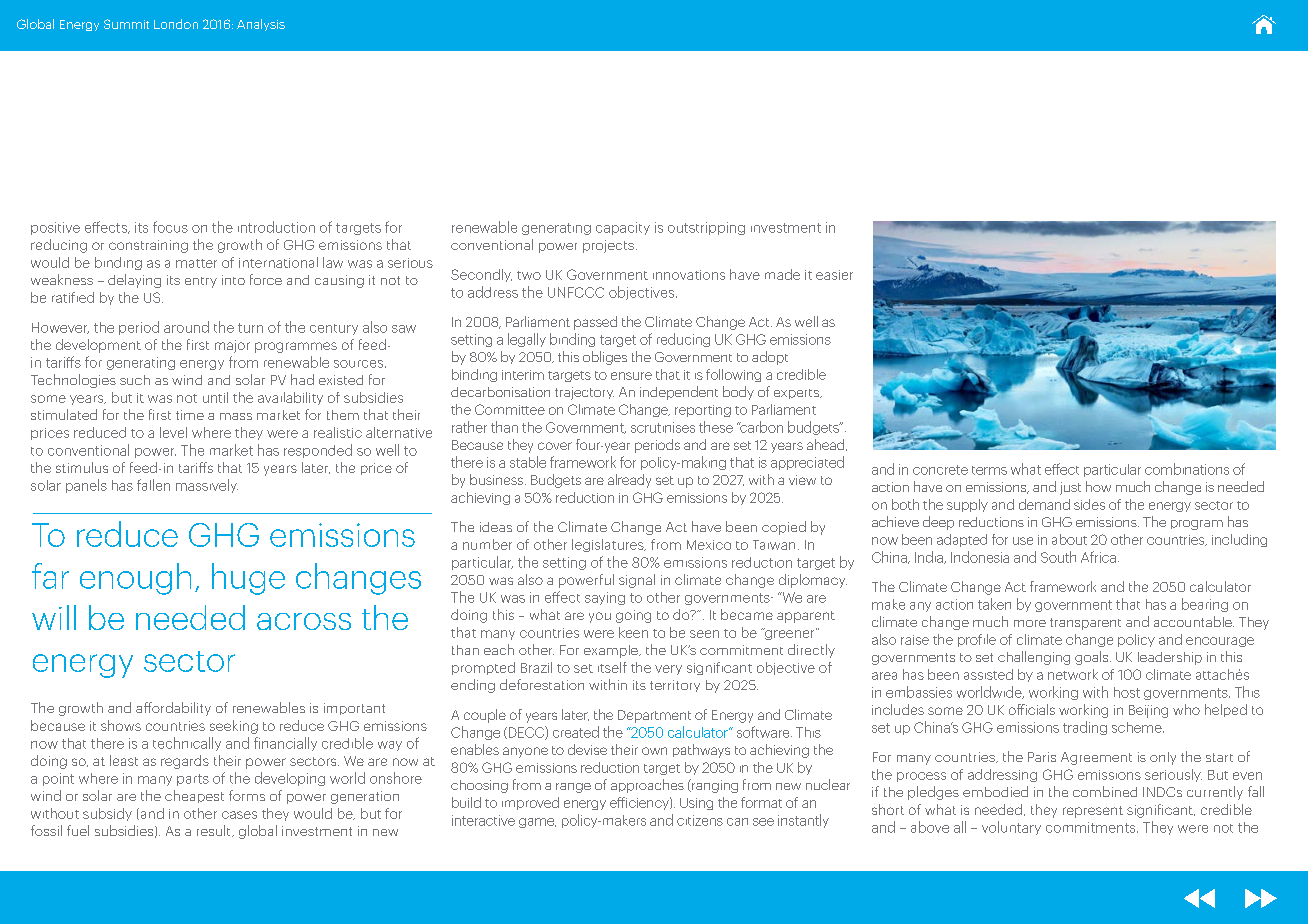  Describe the element at coordinates (1187, 469) in the screenshot. I see `combinations` at that location.
